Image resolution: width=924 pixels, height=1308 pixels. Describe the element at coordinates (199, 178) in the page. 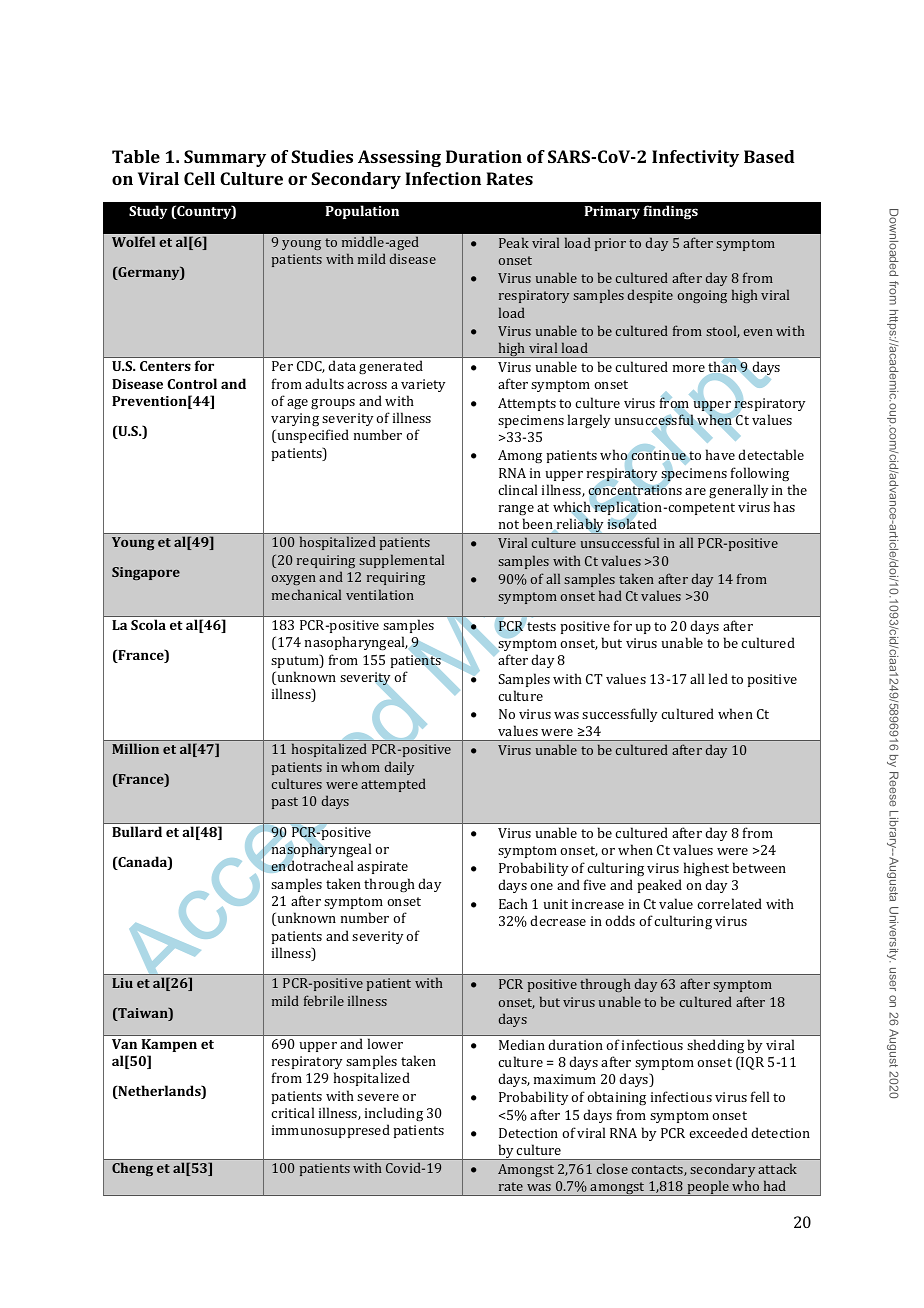

I see `Cell` at that location.
